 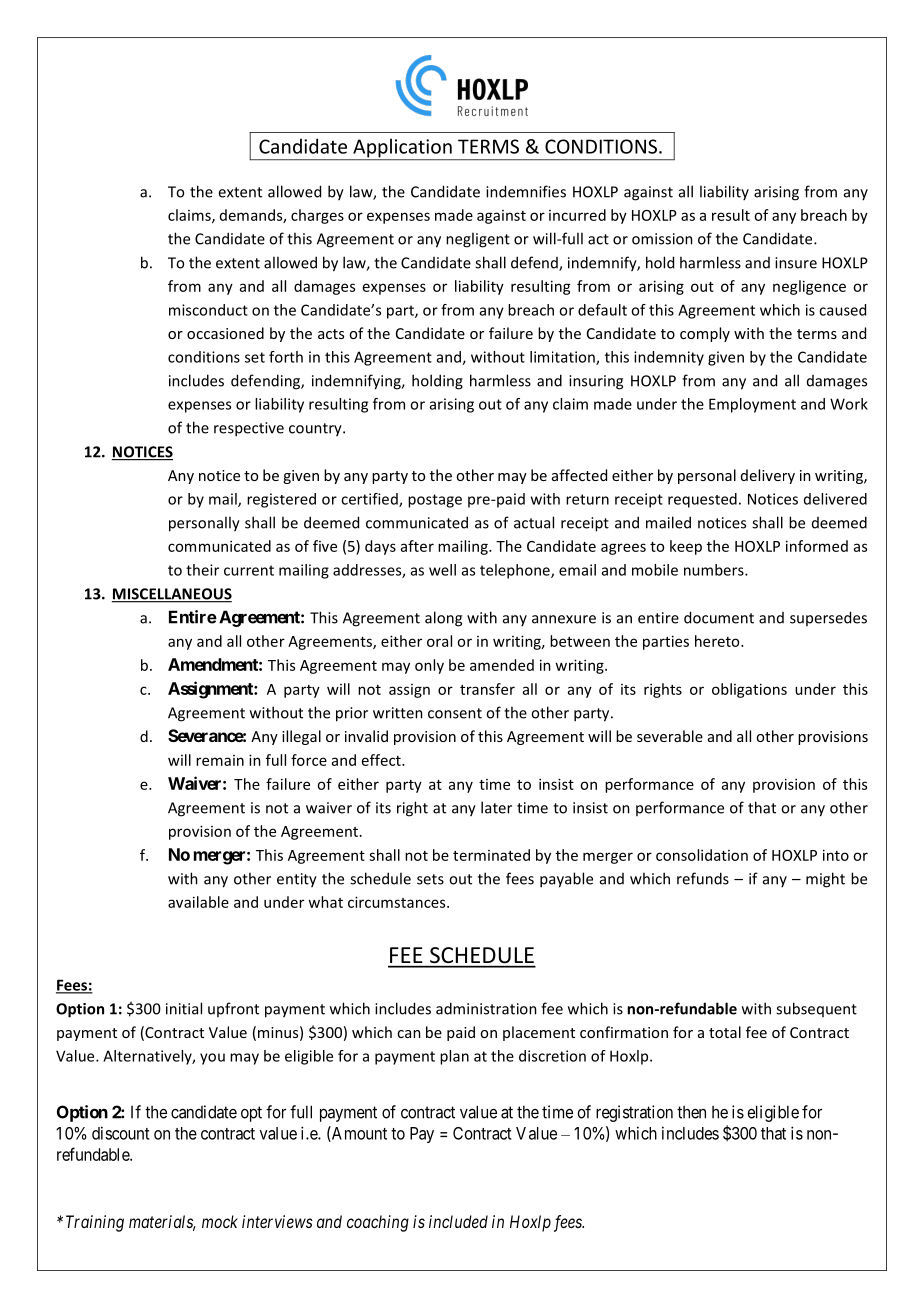 I want to click on charges, so click(x=317, y=216).
